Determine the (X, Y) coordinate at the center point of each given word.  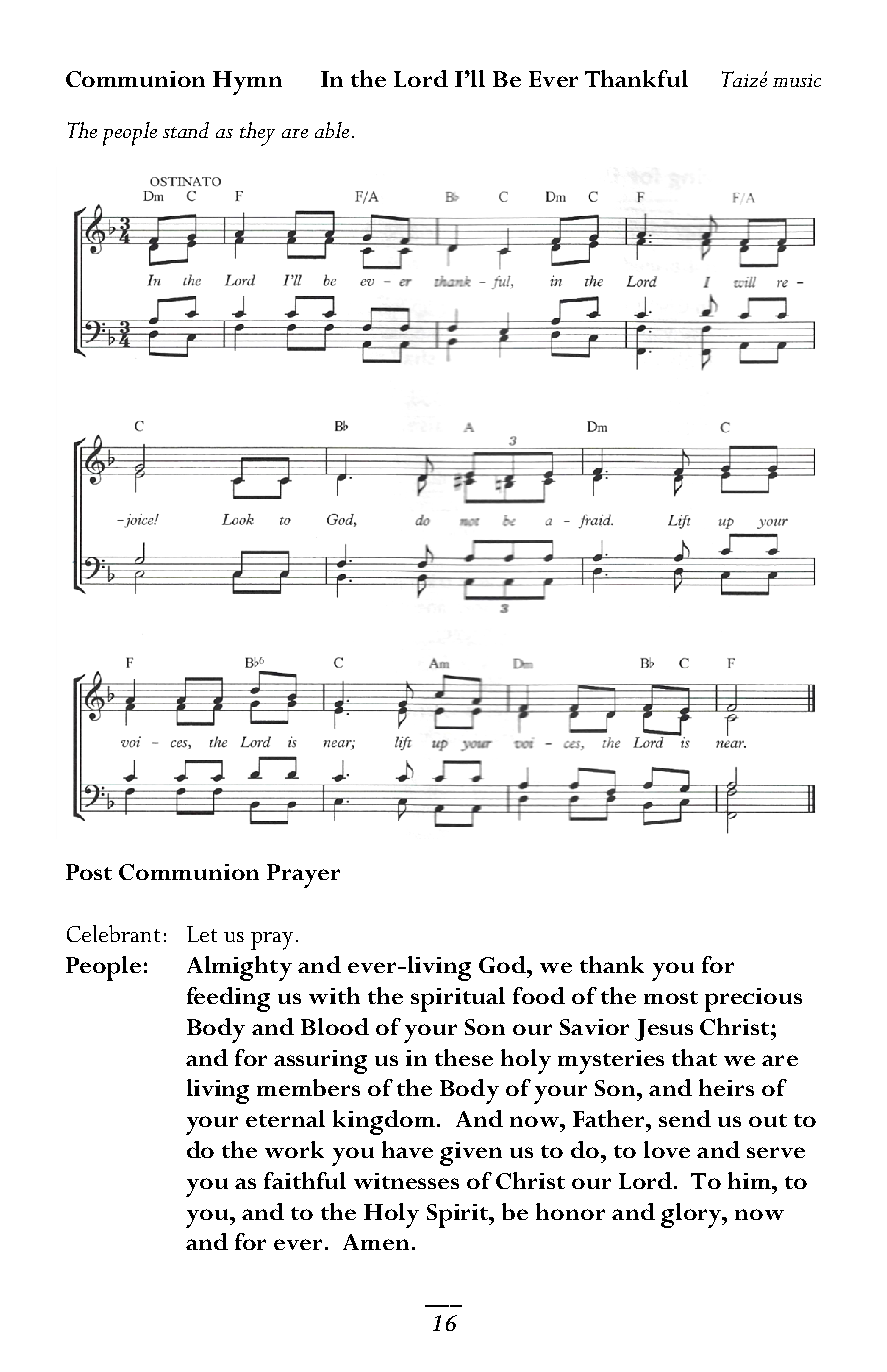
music (797, 80)
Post (89, 872)
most (671, 997)
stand (186, 130)
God (504, 964)
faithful (305, 1180)
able (332, 130)
